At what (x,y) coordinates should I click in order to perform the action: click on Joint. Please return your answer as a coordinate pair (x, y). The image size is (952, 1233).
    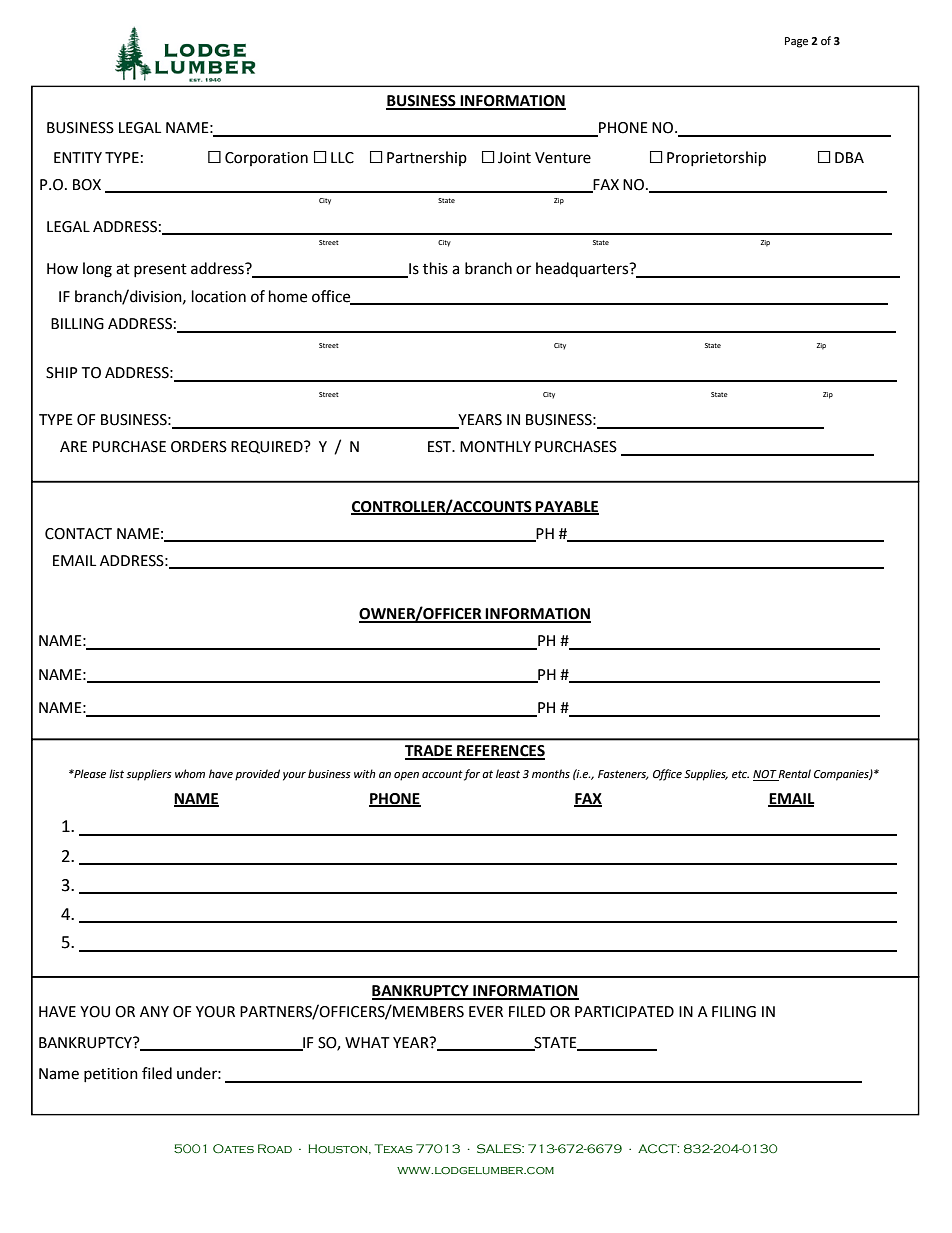
    Looking at the image, I should click on (514, 158).
